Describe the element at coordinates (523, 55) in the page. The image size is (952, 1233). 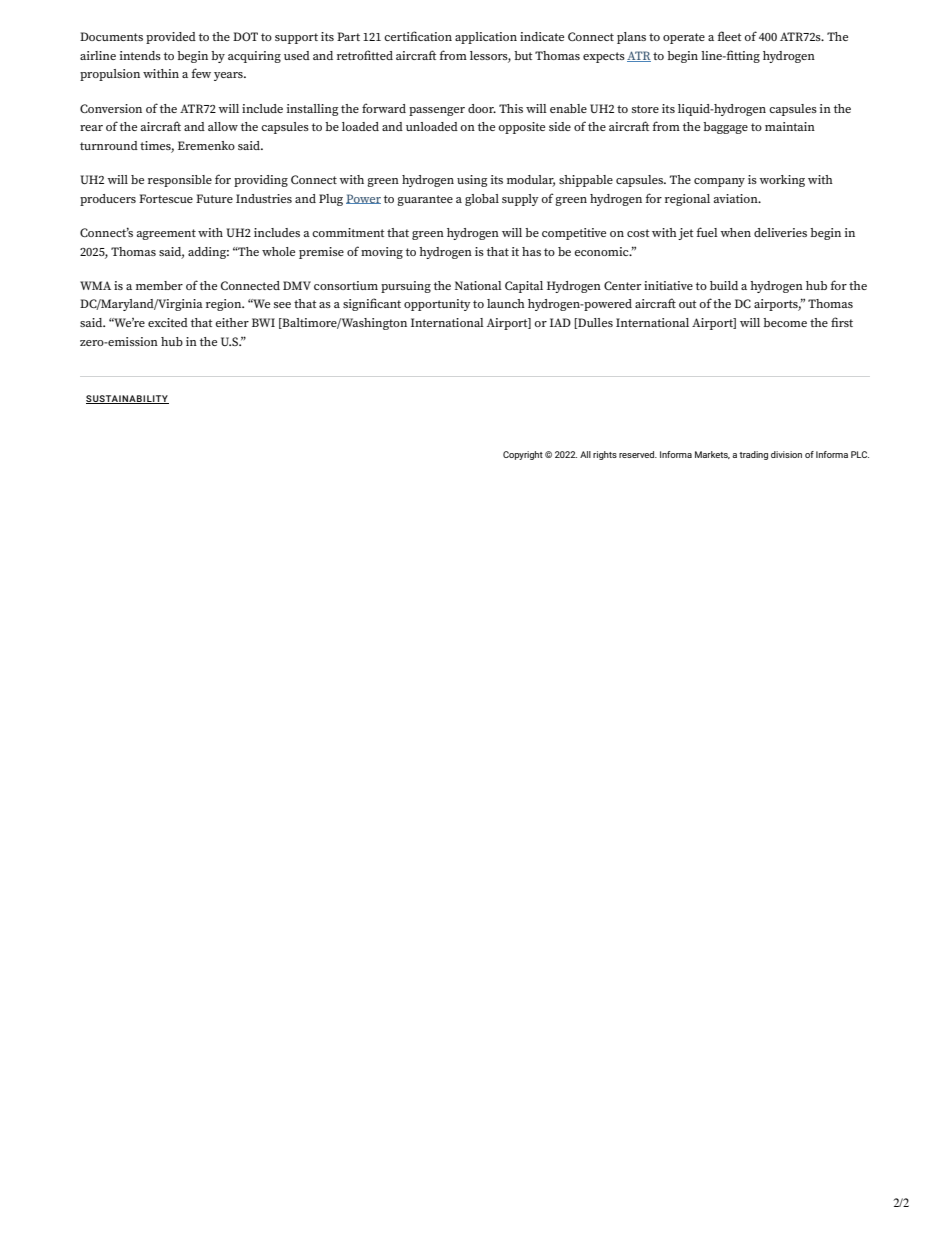
I see `but` at that location.
